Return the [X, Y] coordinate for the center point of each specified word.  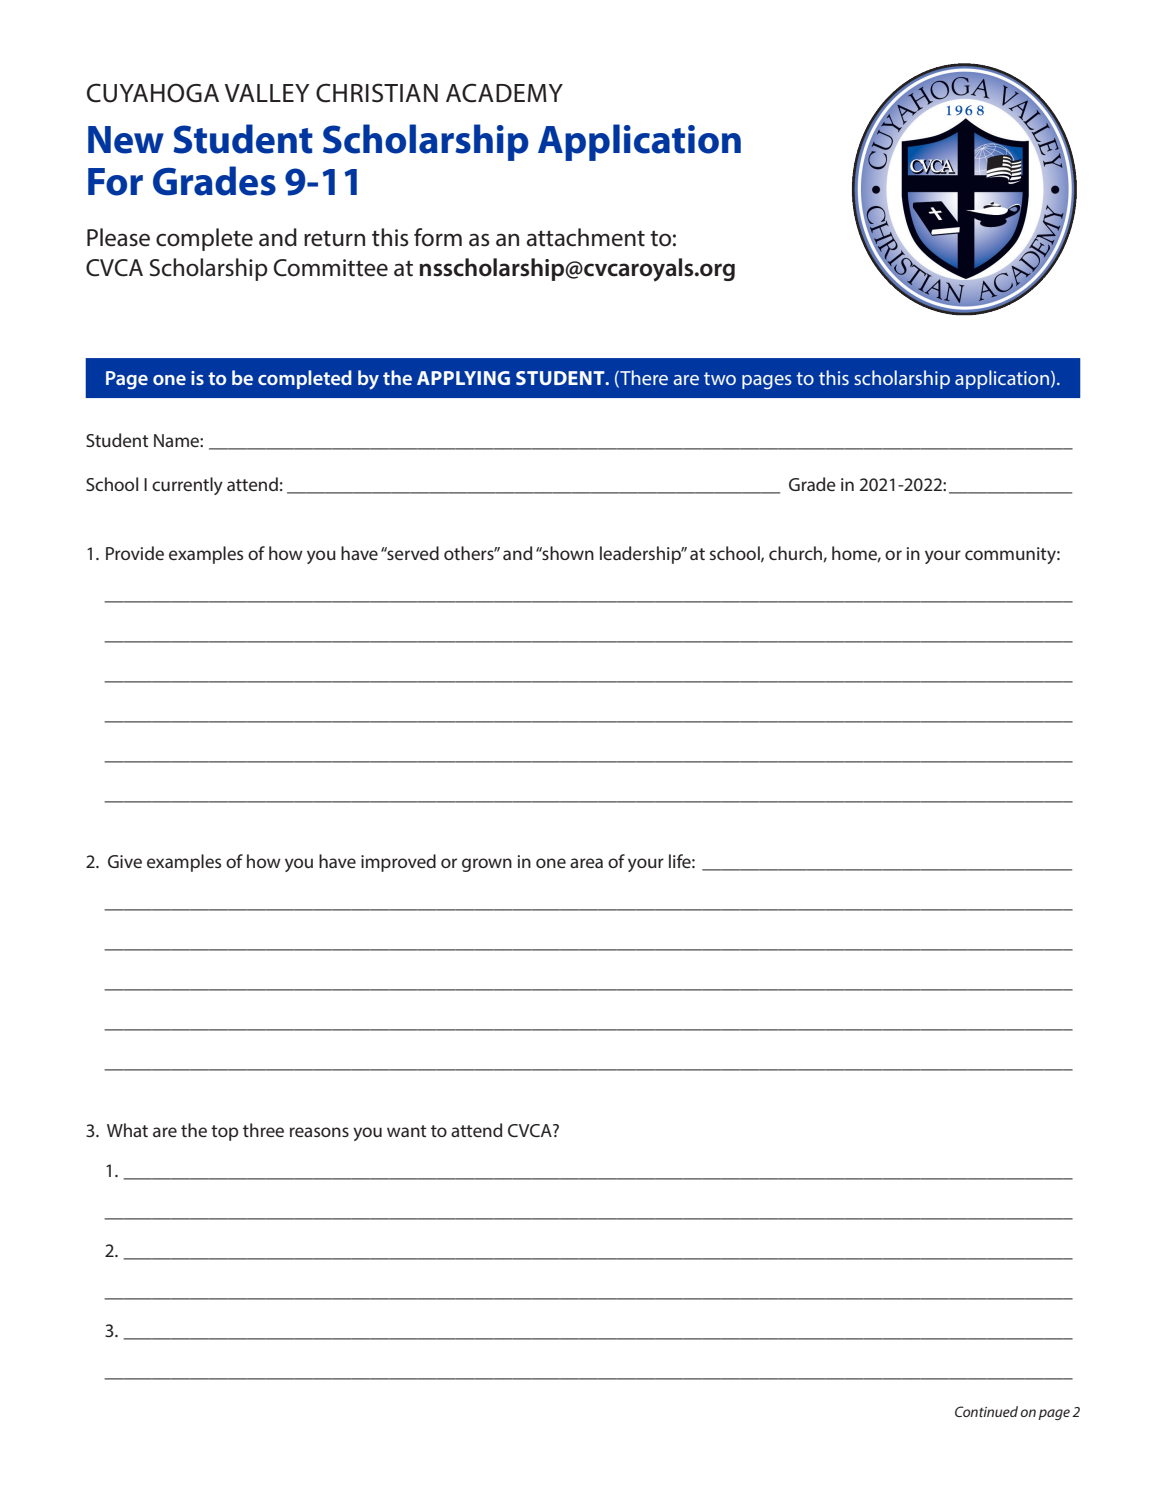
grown [487, 865]
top [224, 1133]
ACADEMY [504, 93]
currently [187, 486]
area [586, 863]
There [643, 379]
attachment [585, 237]
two [720, 378]
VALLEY [267, 93]
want [407, 1131]
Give [125, 861]
